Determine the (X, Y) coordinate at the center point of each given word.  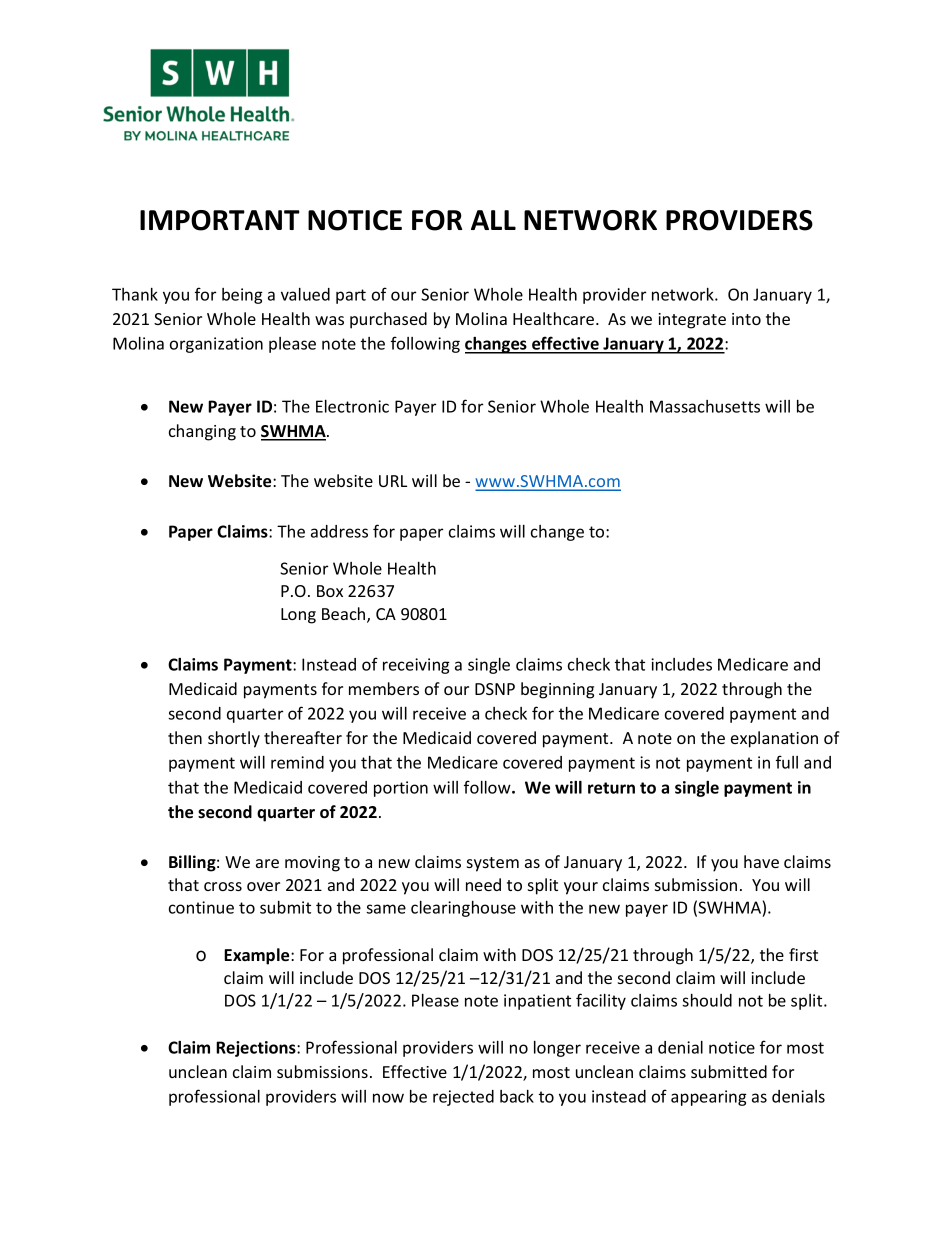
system (493, 864)
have (761, 861)
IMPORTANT (220, 220)
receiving (416, 666)
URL (393, 481)
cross (223, 886)
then (185, 737)
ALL (493, 220)
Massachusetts (705, 406)
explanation (774, 739)
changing (202, 432)
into (746, 319)
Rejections (257, 1049)
